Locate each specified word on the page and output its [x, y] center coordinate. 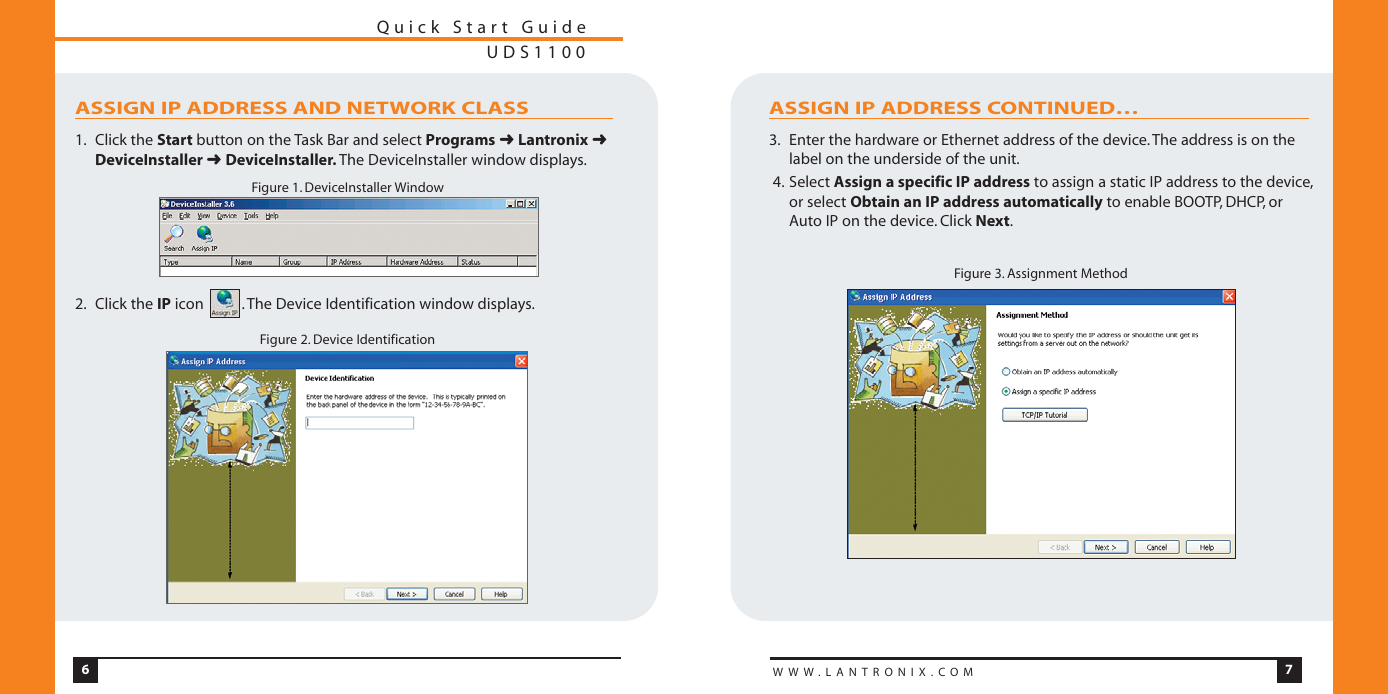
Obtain [875, 201]
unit [1004, 158]
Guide [553, 26]
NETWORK [402, 108]
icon [189, 303]
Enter [807, 139]
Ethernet [970, 139]
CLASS [495, 107]
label [805, 158]
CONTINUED [1051, 107]
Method [1104, 273]
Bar [338, 139]
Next [994, 220]
